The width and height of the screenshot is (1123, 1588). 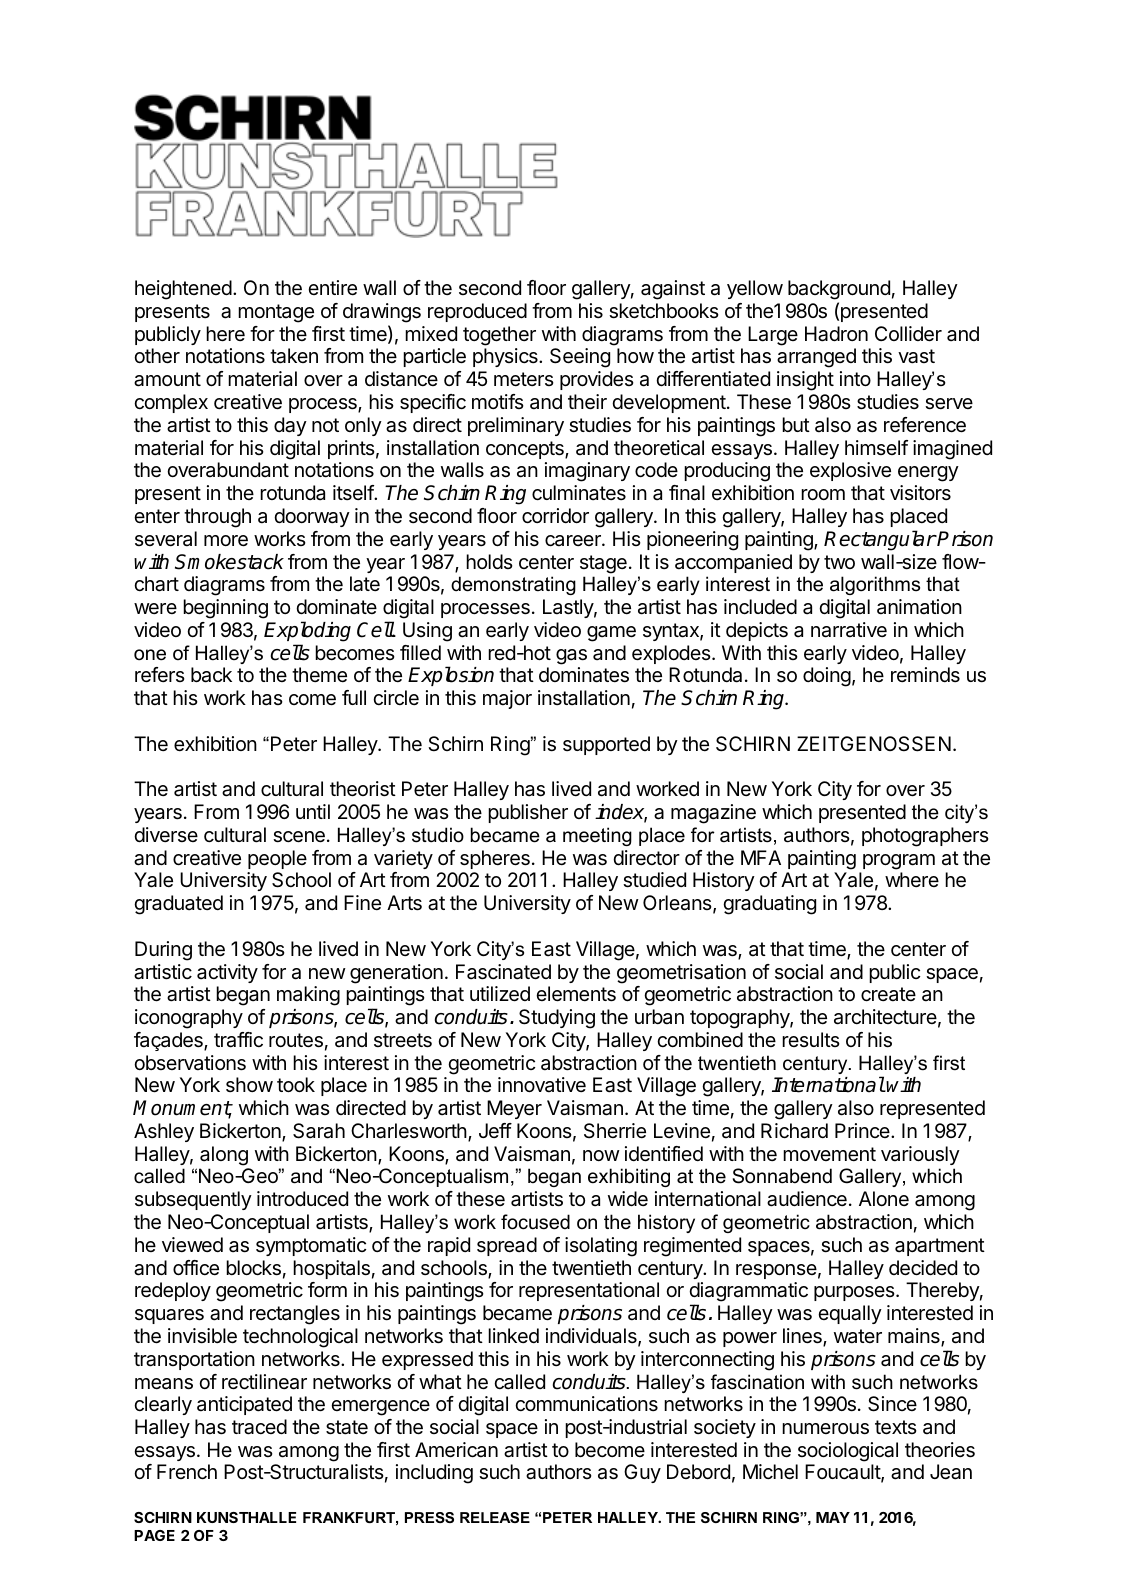 What do you see at coordinates (495, 1517) in the screenshot?
I see `RELEASE` at bounding box center [495, 1517].
